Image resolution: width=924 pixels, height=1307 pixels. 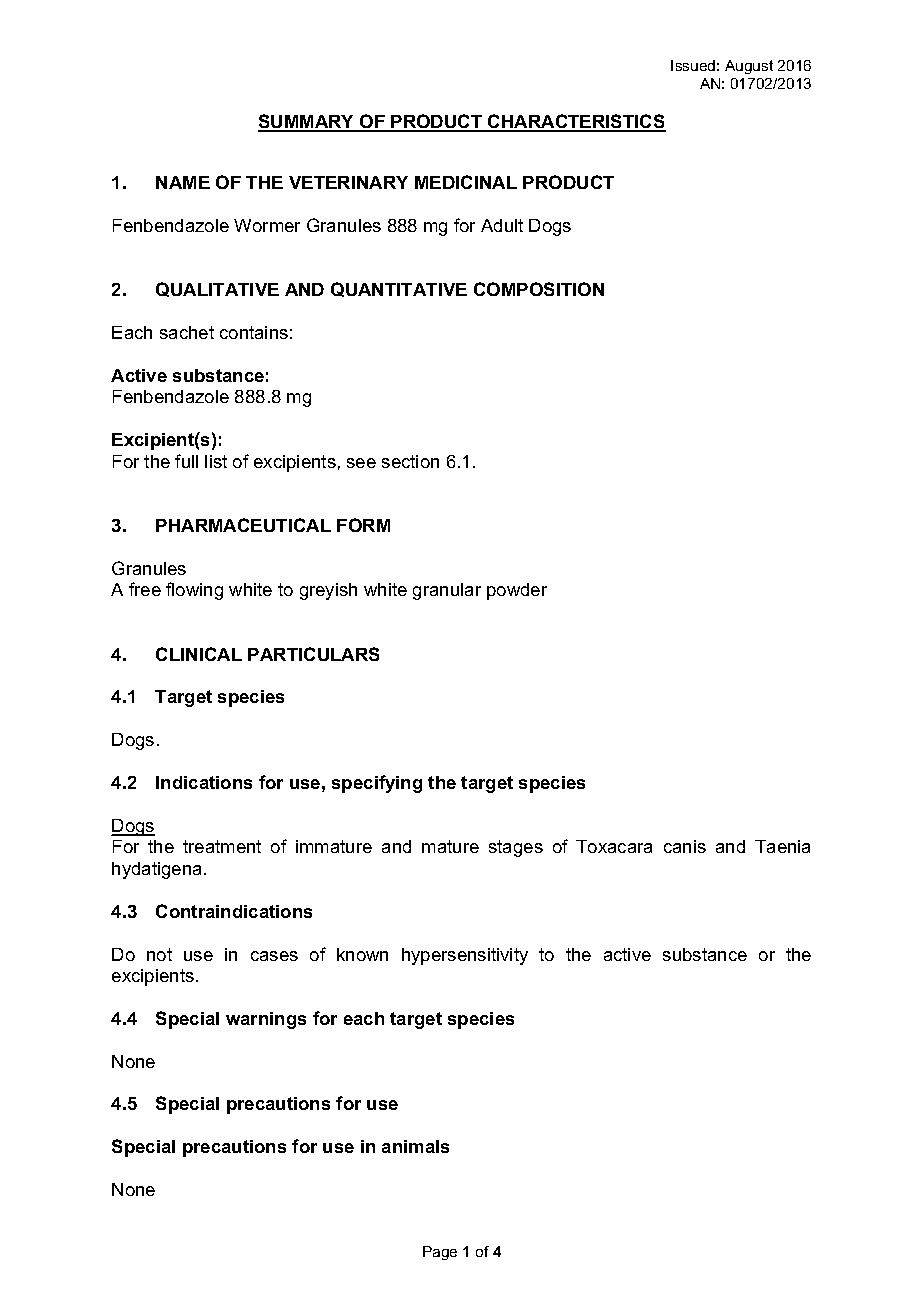 I want to click on CLINICAL, so click(x=199, y=654).
